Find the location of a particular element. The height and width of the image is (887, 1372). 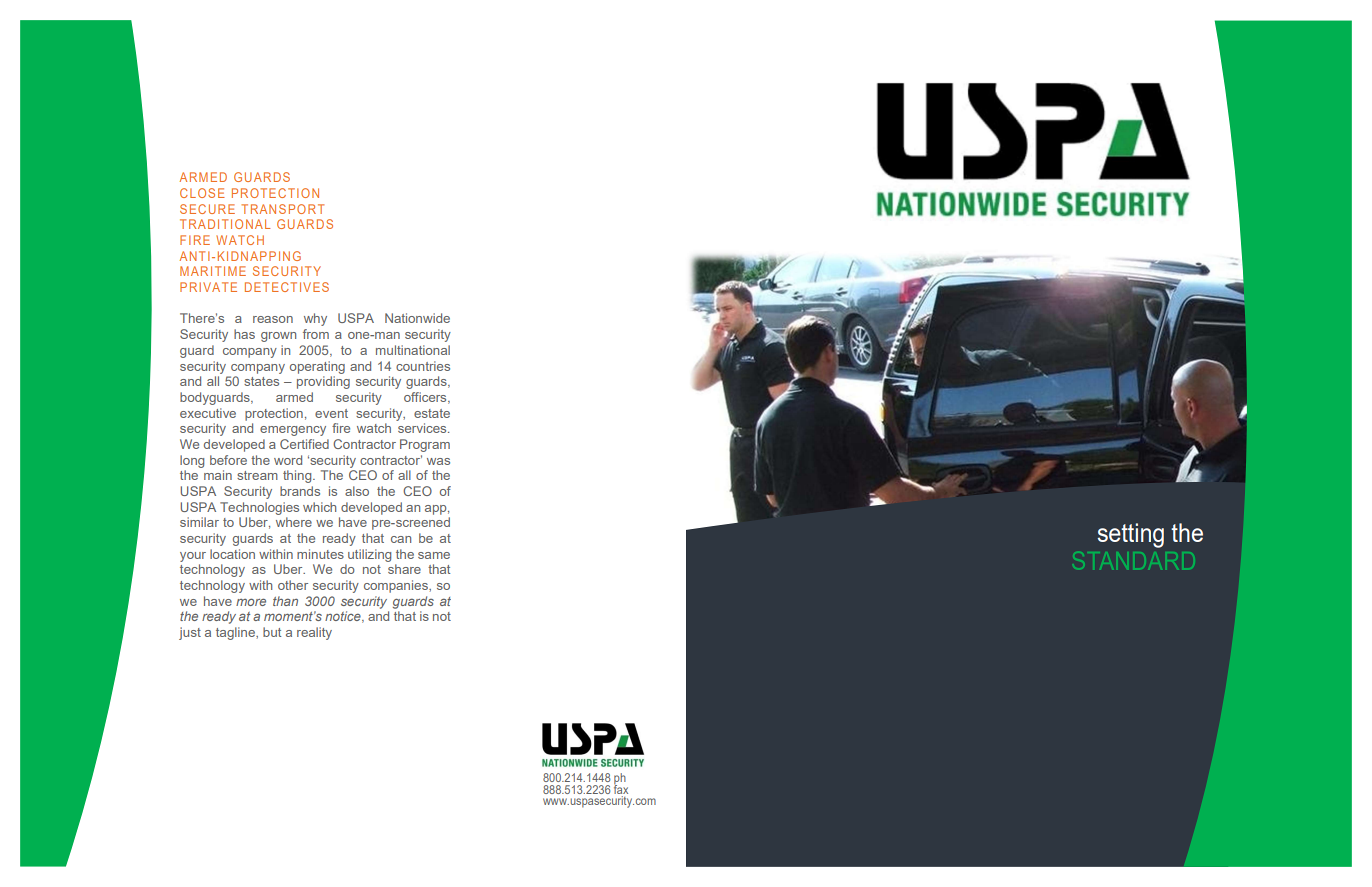

fax is located at coordinates (621, 788).
